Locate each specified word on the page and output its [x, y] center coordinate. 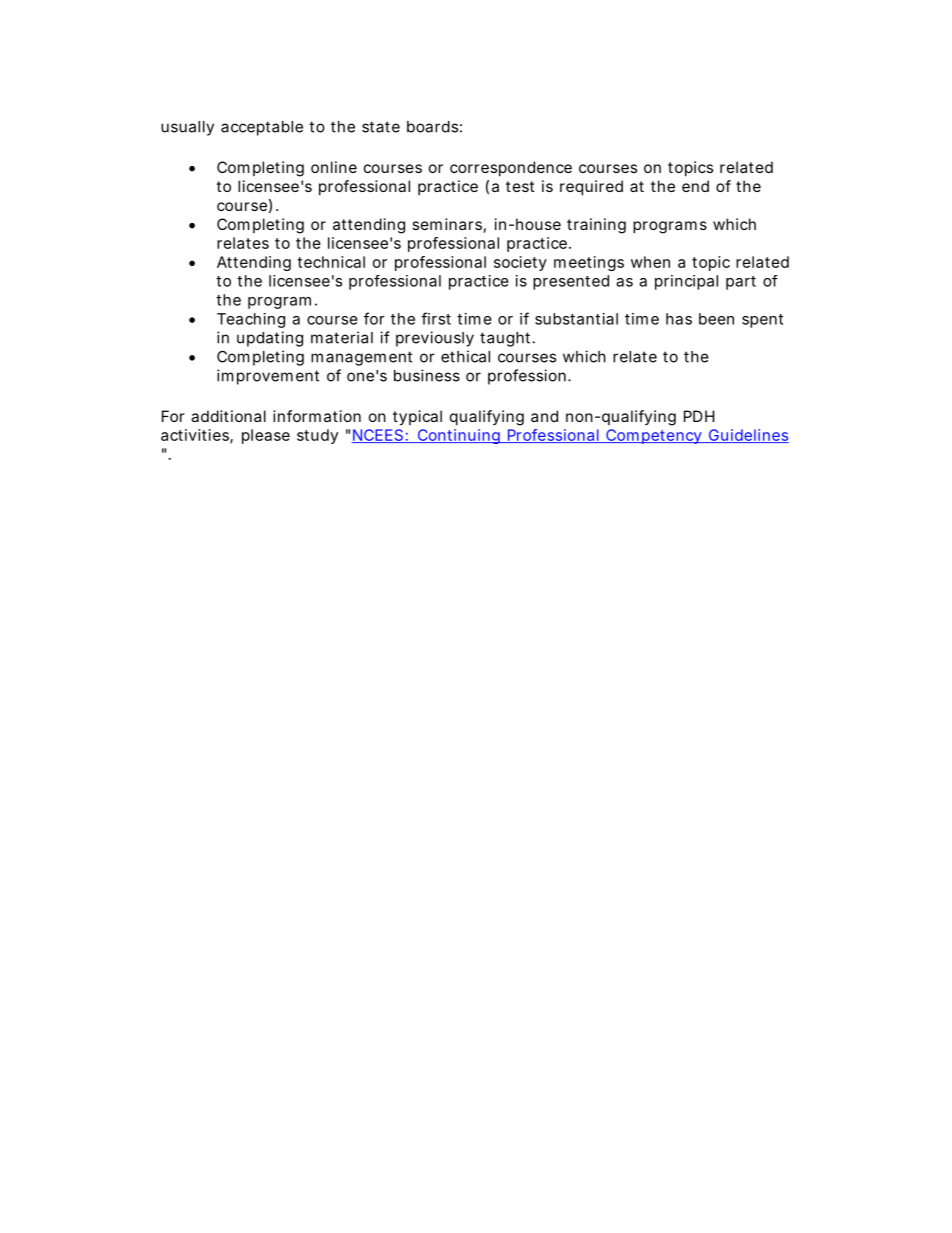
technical [331, 262]
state [381, 127]
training [596, 226]
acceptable [262, 128]
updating [270, 339]
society [520, 263]
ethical [465, 356]
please [266, 436]
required [591, 187]
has [679, 319]
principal [686, 282]
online [334, 167]
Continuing [459, 436]
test [520, 186]
